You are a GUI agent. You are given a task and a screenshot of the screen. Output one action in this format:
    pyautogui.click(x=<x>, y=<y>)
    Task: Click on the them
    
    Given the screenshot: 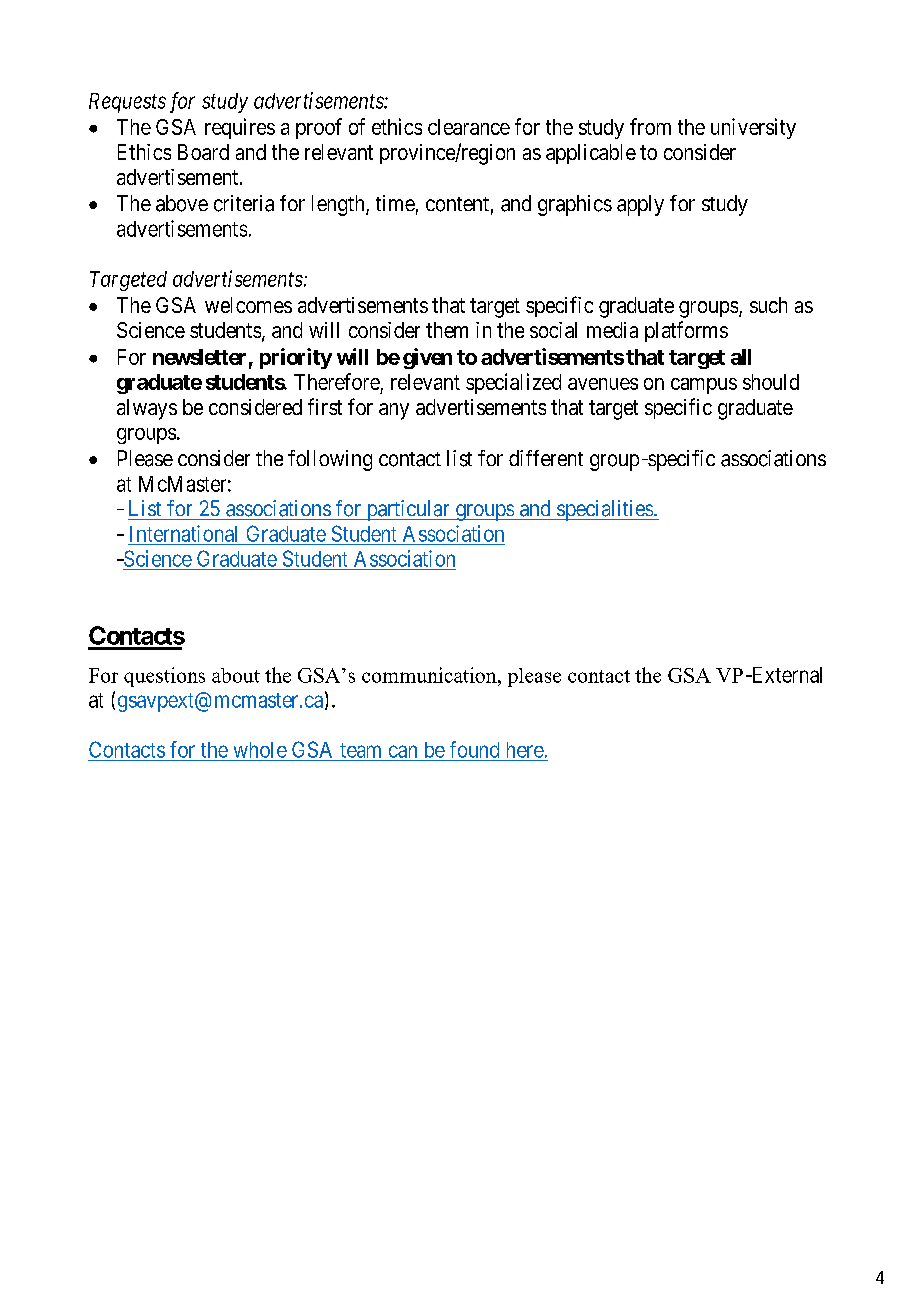 What is the action you would take?
    pyautogui.click(x=447, y=330)
